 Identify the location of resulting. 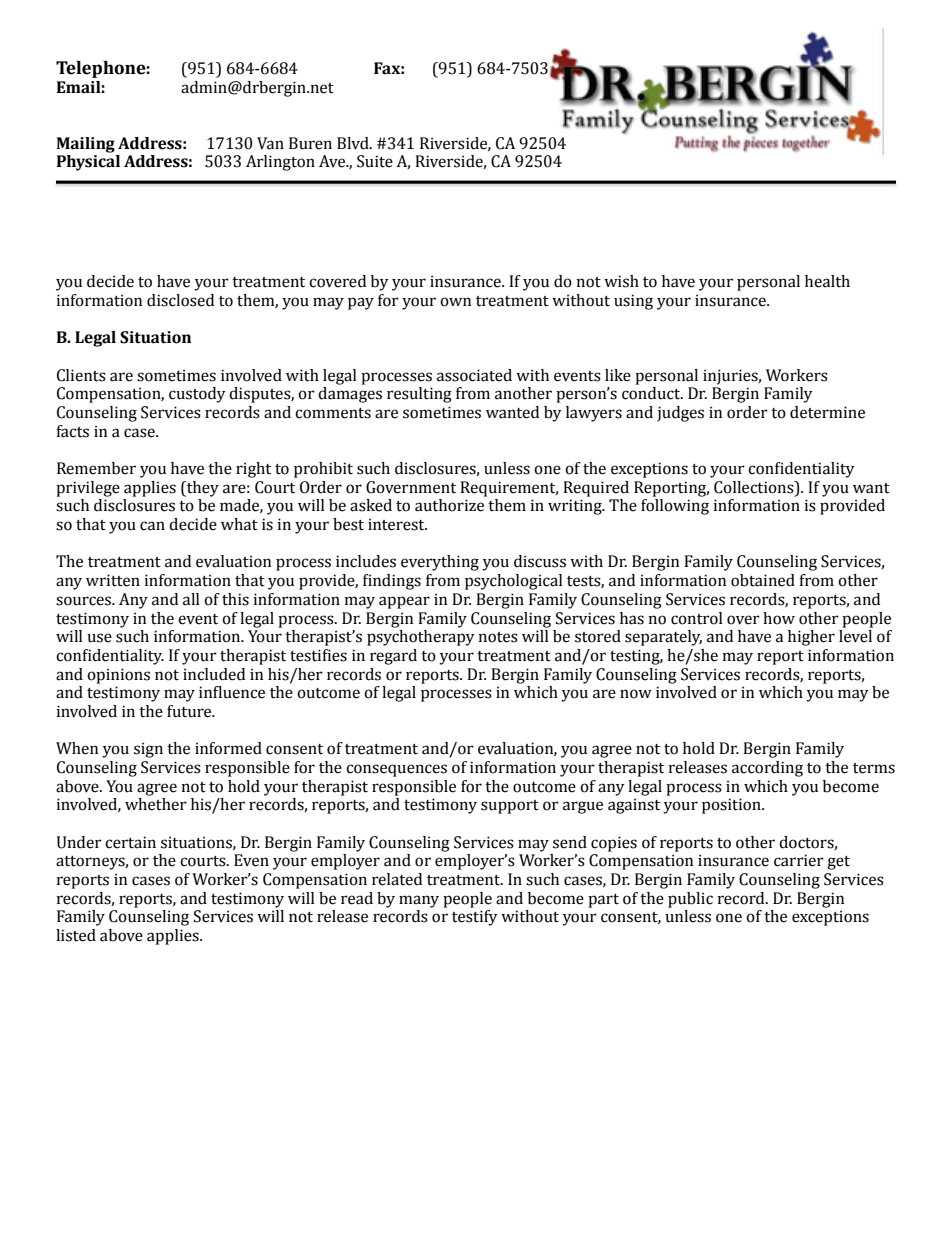
(419, 395).
